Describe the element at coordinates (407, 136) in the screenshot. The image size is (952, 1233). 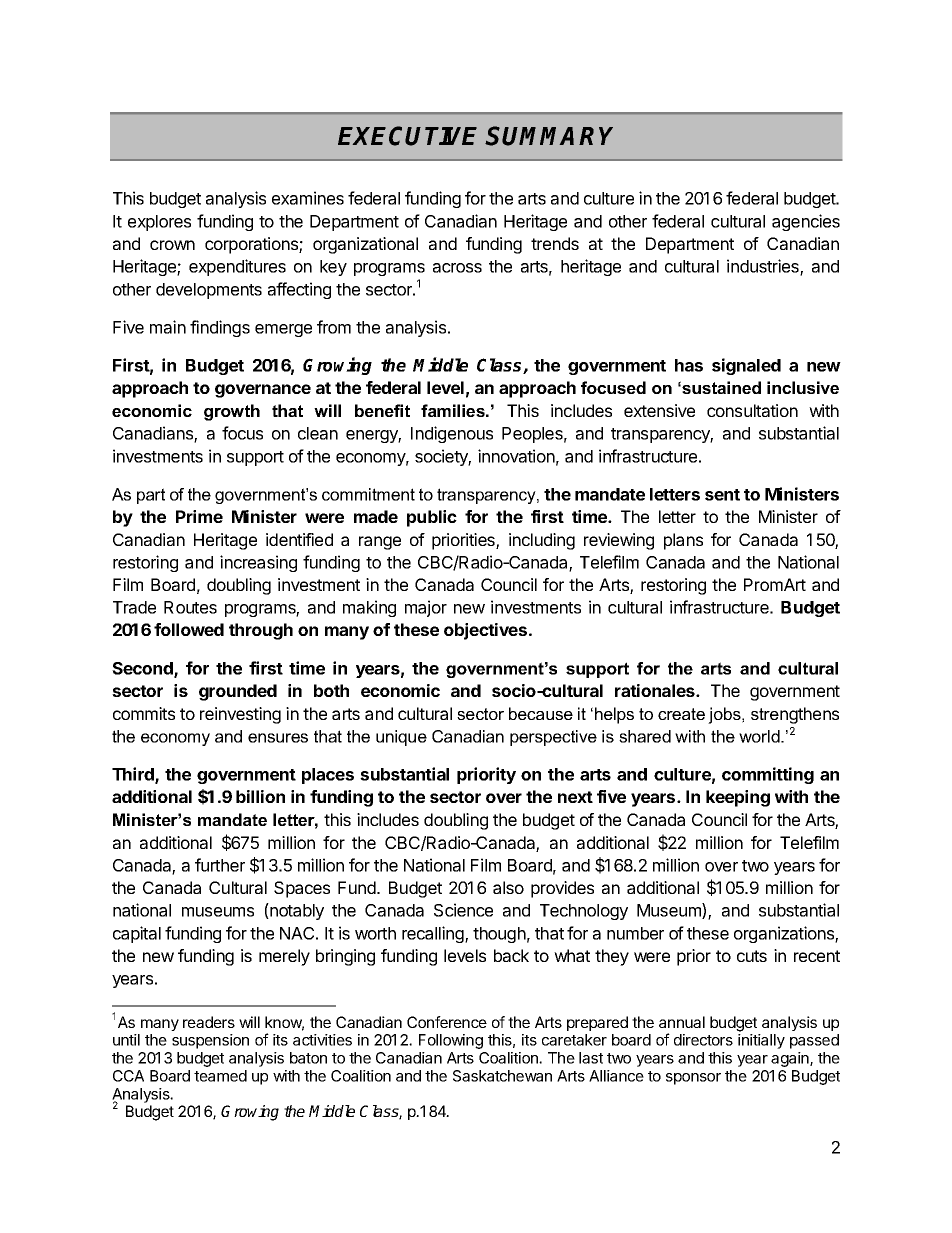
I see `EXECUTIVE` at that location.
